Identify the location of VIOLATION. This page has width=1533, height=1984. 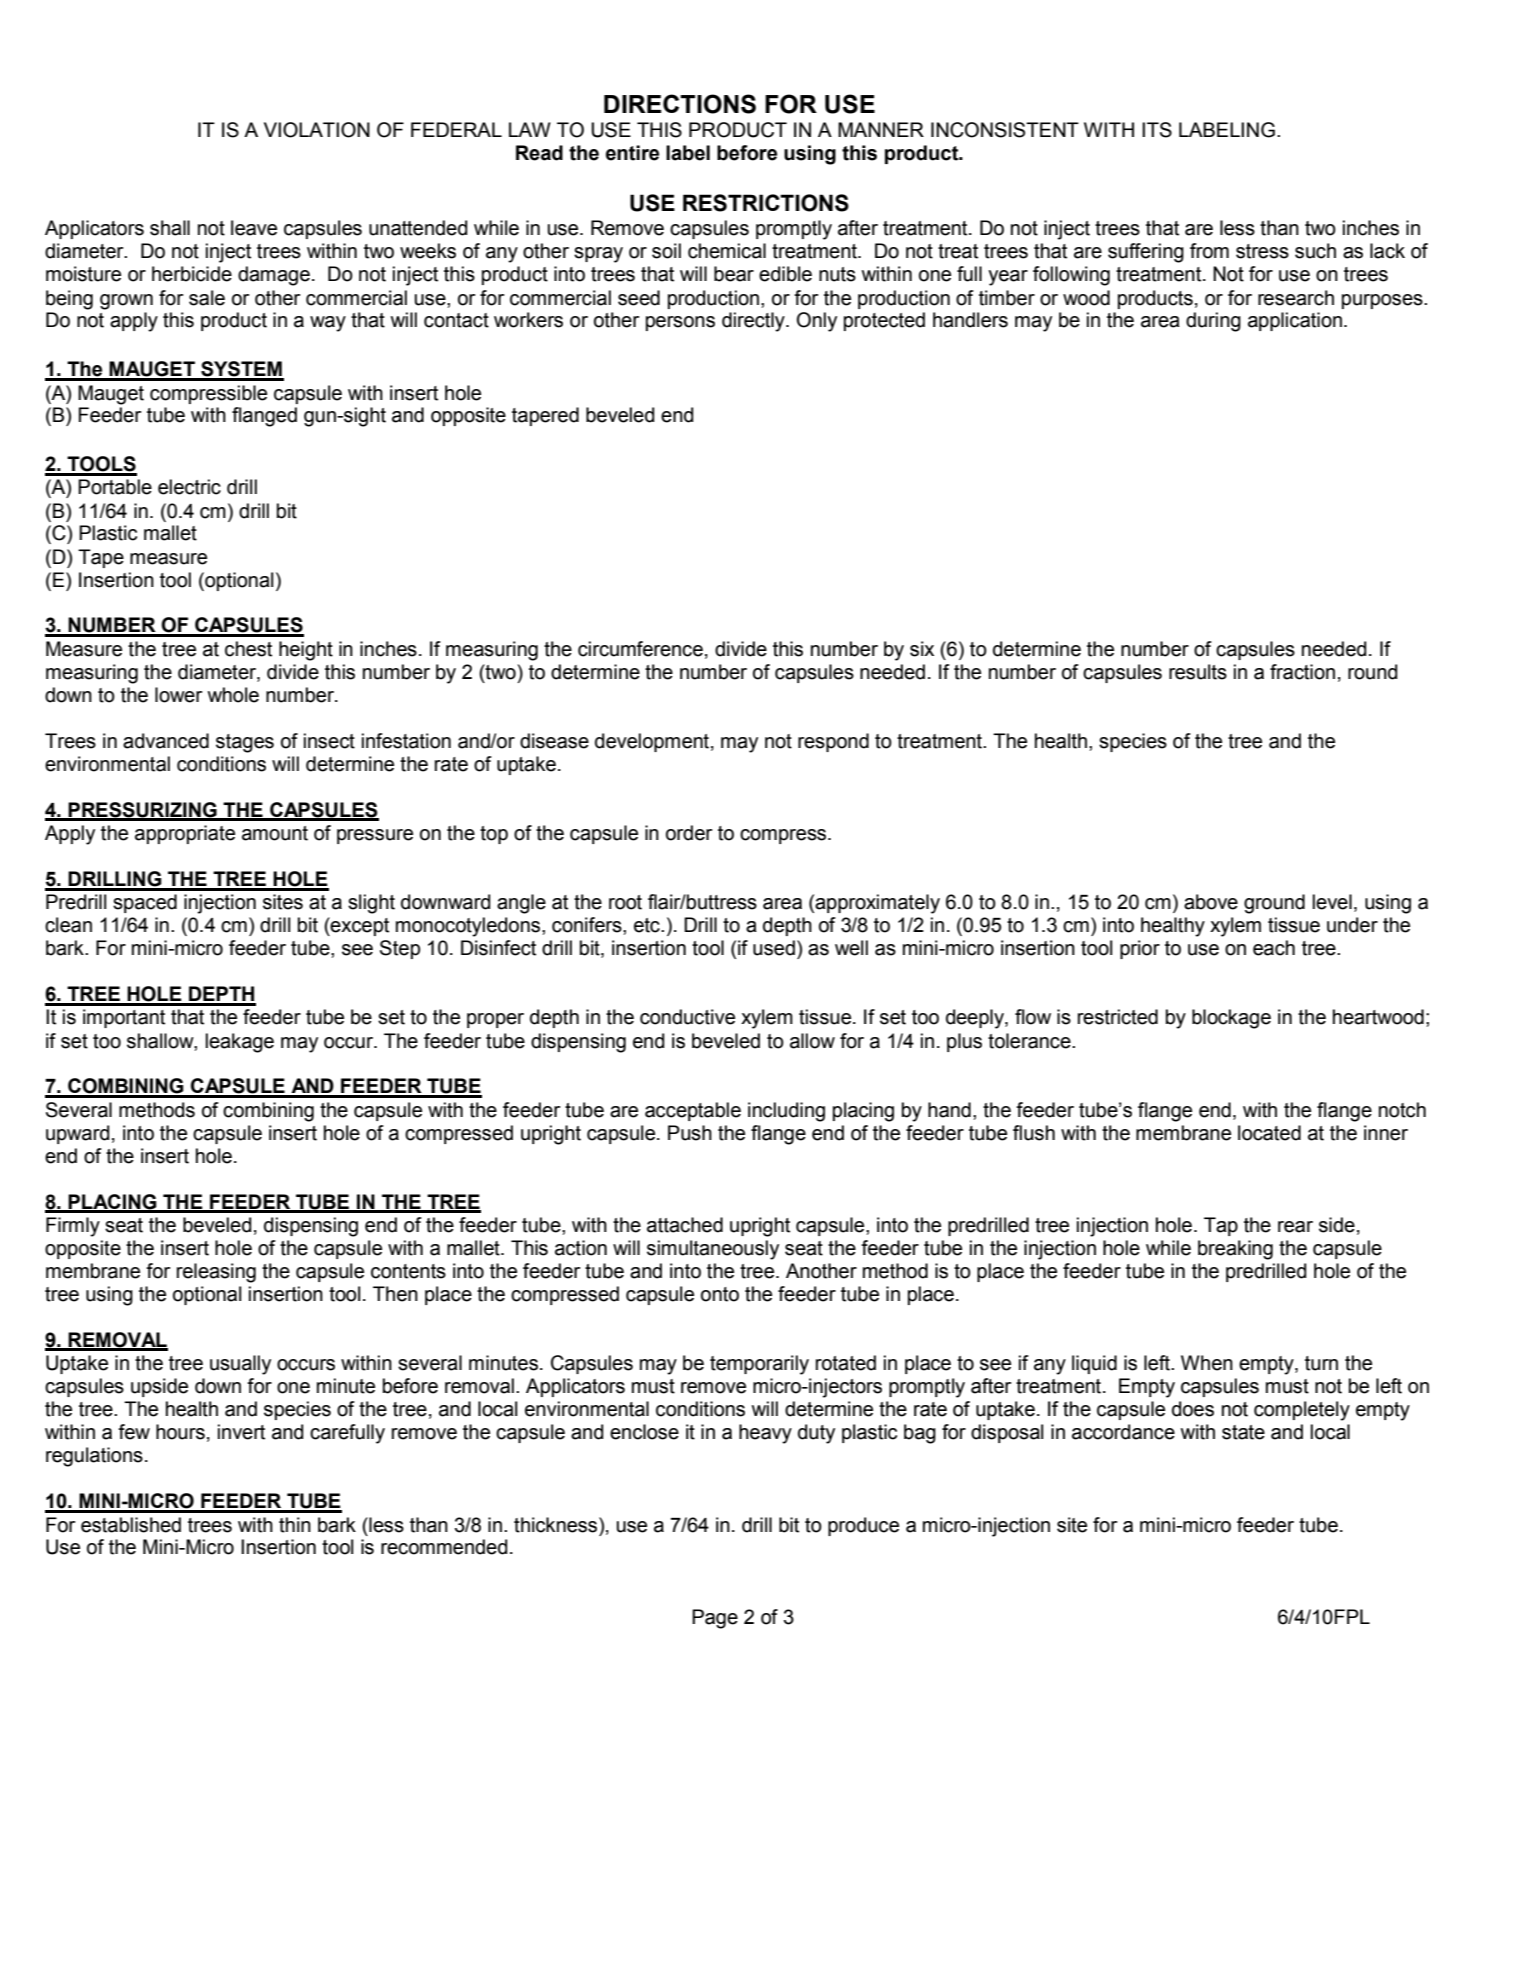
(317, 130).
